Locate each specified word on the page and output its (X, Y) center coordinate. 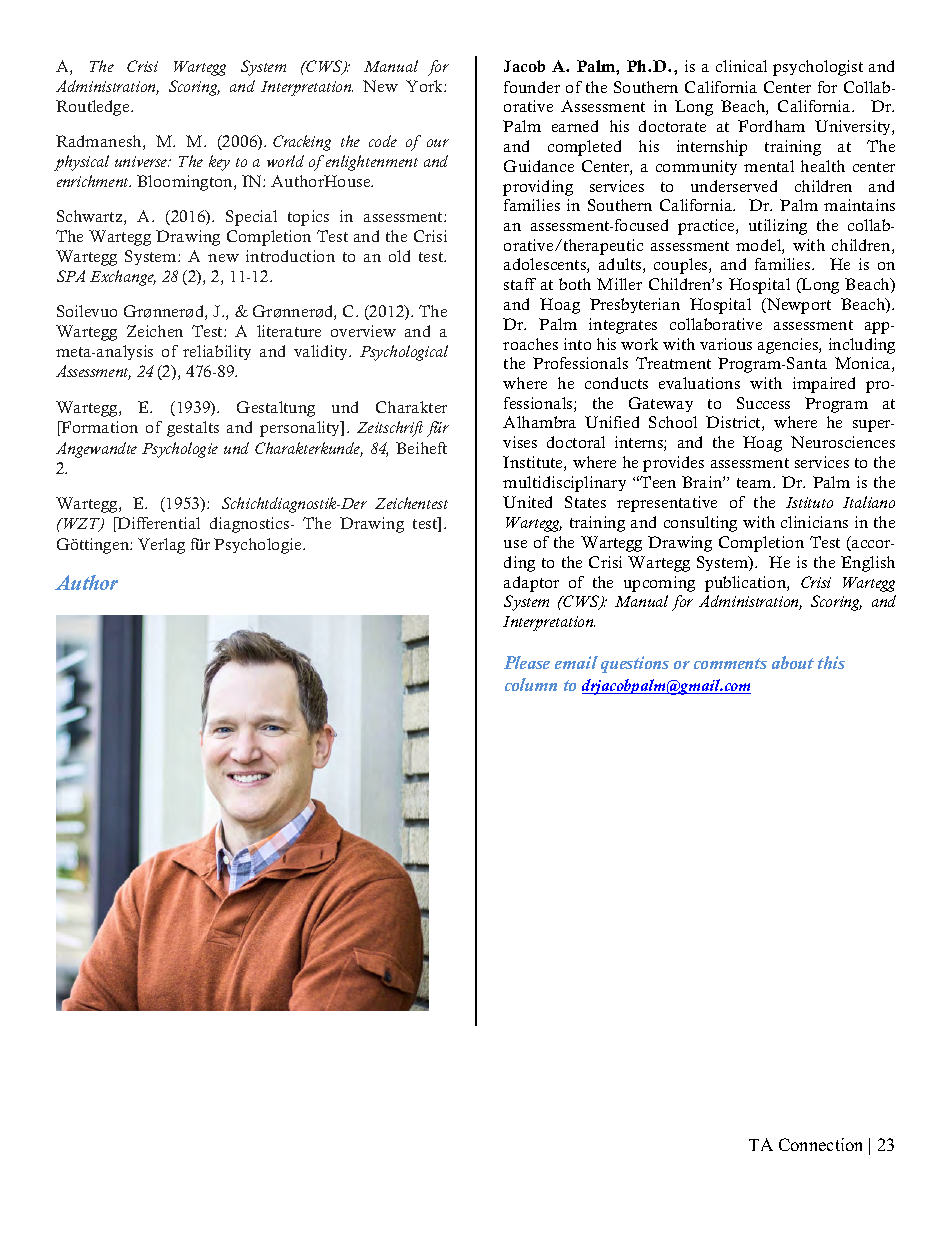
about (793, 662)
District (734, 423)
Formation (98, 428)
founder (532, 87)
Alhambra (539, 422)
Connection (820, 1144)
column (531, 684)
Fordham (771, 126)
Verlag (161, 546)
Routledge (94, 108)
